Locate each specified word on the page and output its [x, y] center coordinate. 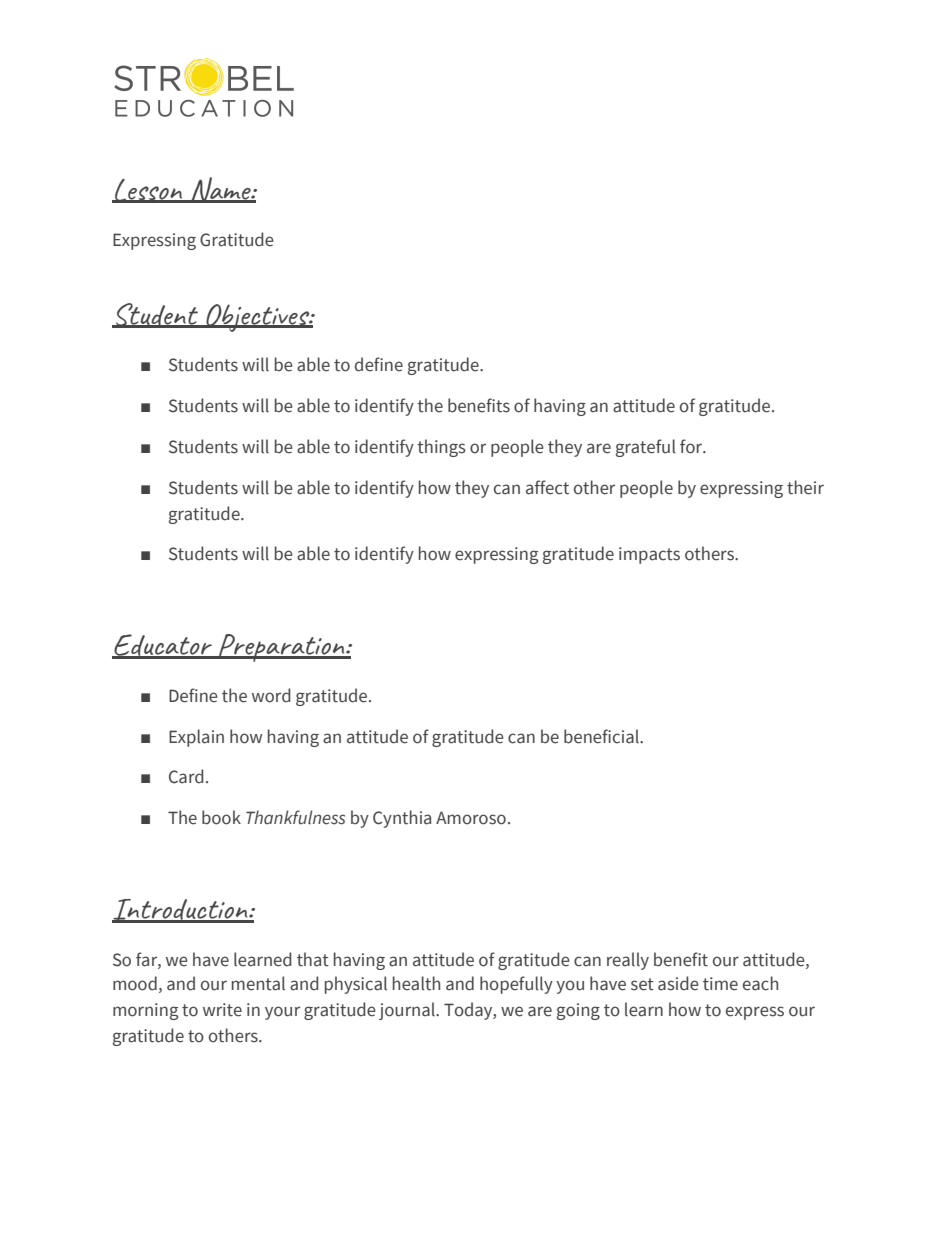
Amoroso [471, 818]
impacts [649, 555]
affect [547, 487]
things [441, 448]
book [221, 817]
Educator [163, 646]
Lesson [149, 190]
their [805, 487]
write [222, 1010]
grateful [646, 448]
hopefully [516, 985]
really [628, 961]
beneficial [602, 736]
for [692, 446]
